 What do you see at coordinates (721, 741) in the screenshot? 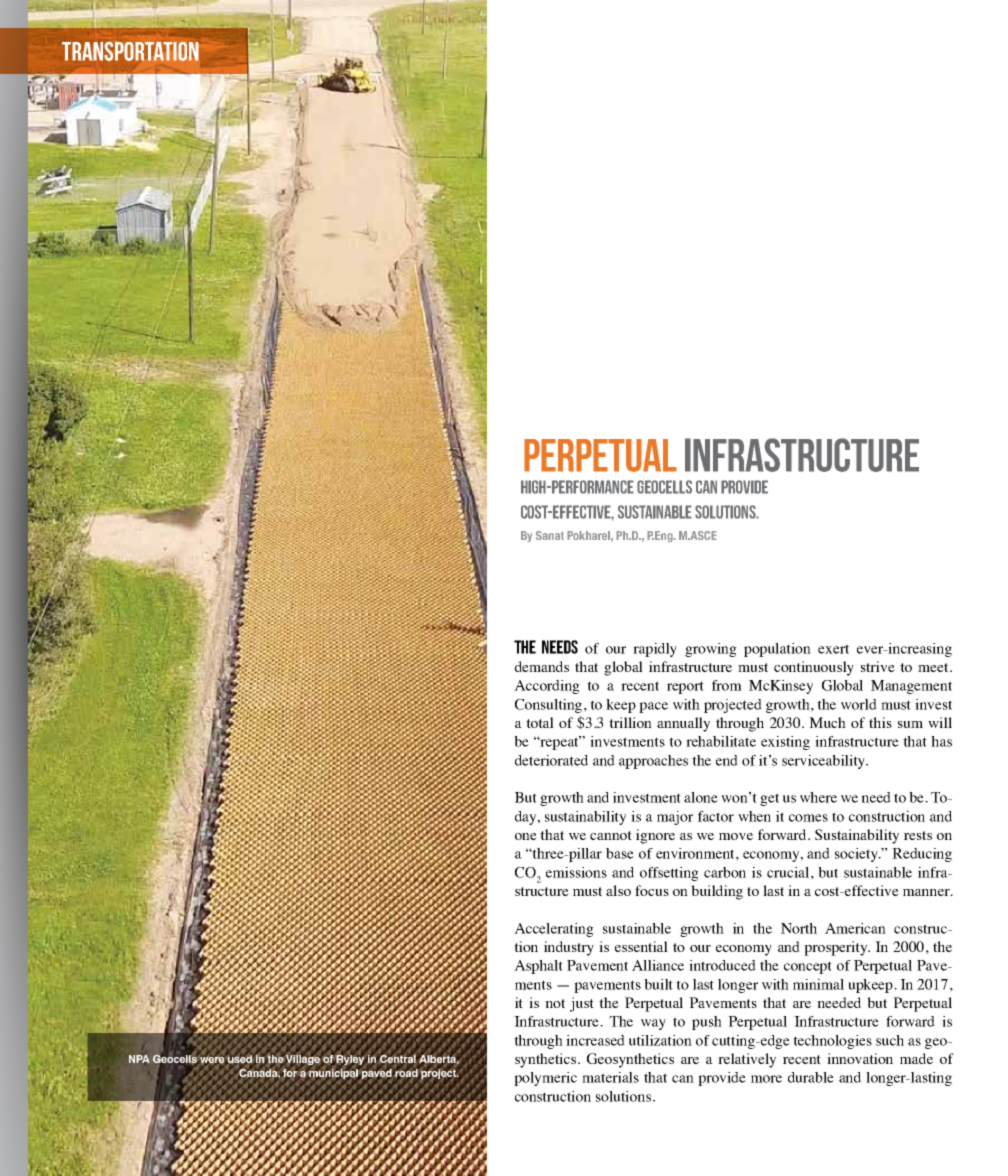
I see `rehabilitate` at bounding box center [721, 741].
